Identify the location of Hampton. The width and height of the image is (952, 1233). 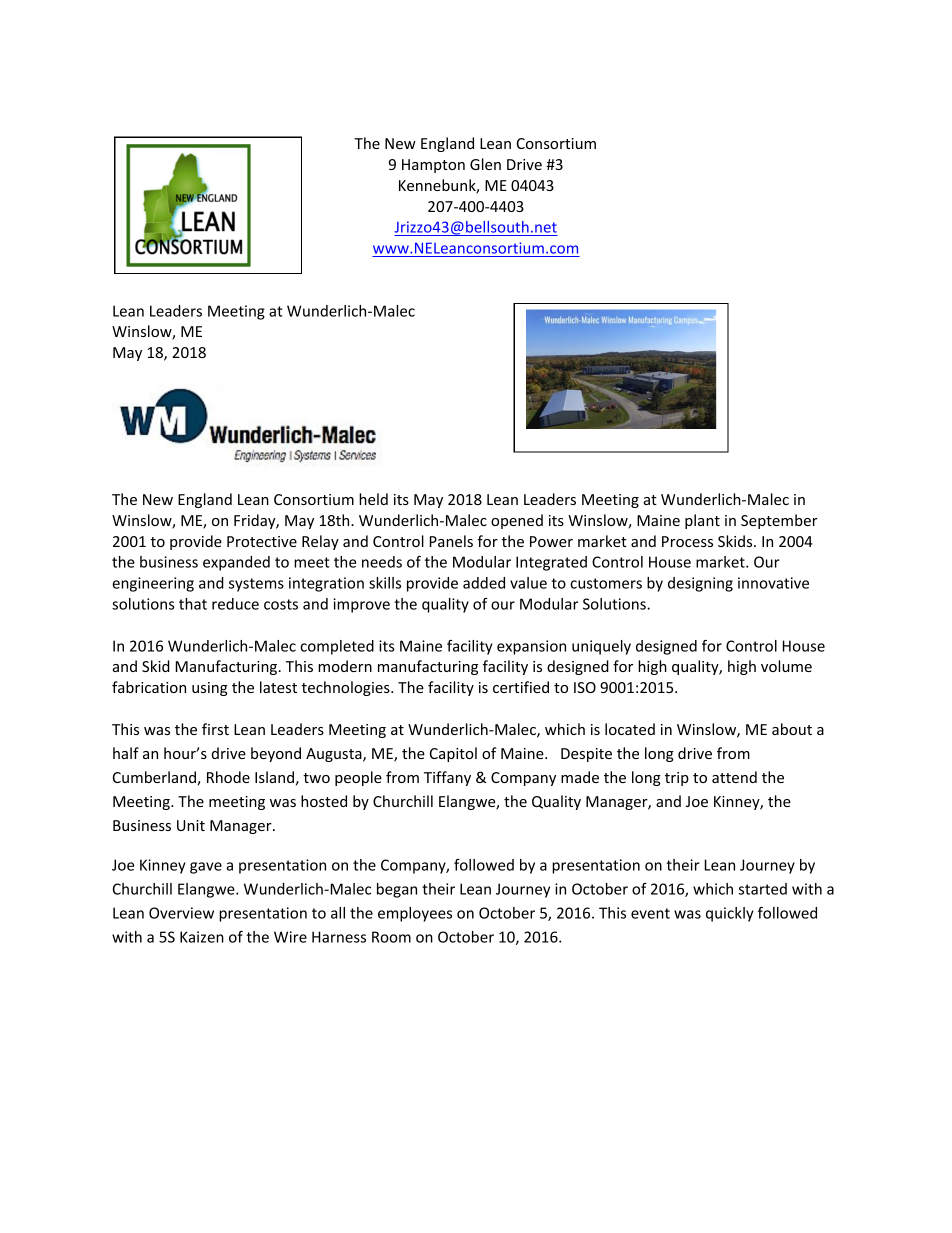
(433, 166).
